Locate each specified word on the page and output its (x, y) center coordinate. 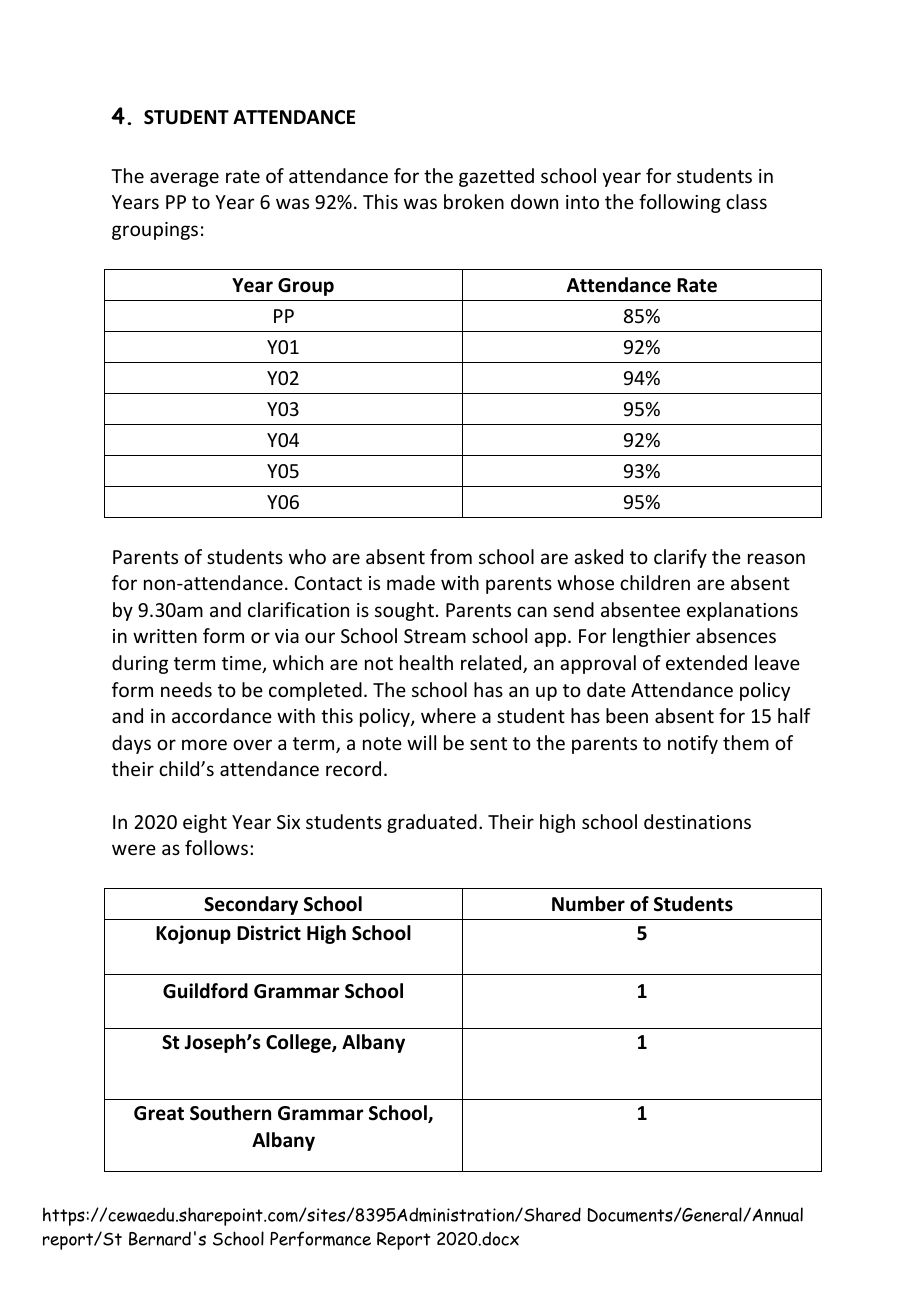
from (451, 556)
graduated (432, 823)
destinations (697, 821)
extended (706, 662)
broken (474, 201)
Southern (230, 1113)
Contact (328, 583)
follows (216, 847)
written (165, 636)
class (746, 201)
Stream (435, 636)
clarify (680, 558)
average (184, 179)
